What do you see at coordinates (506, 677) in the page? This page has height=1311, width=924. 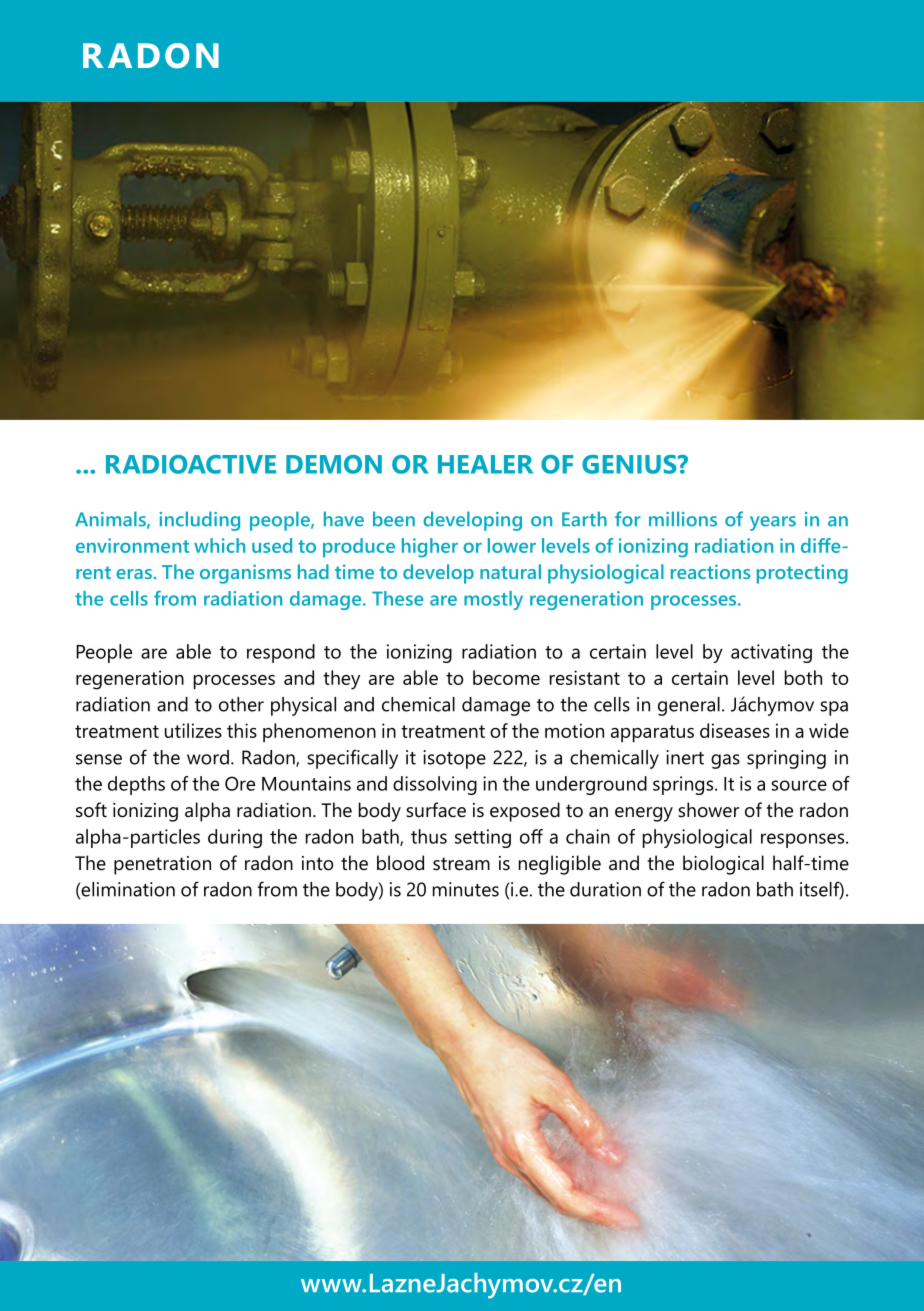 I see `become` at bounding box center [506, 677].
